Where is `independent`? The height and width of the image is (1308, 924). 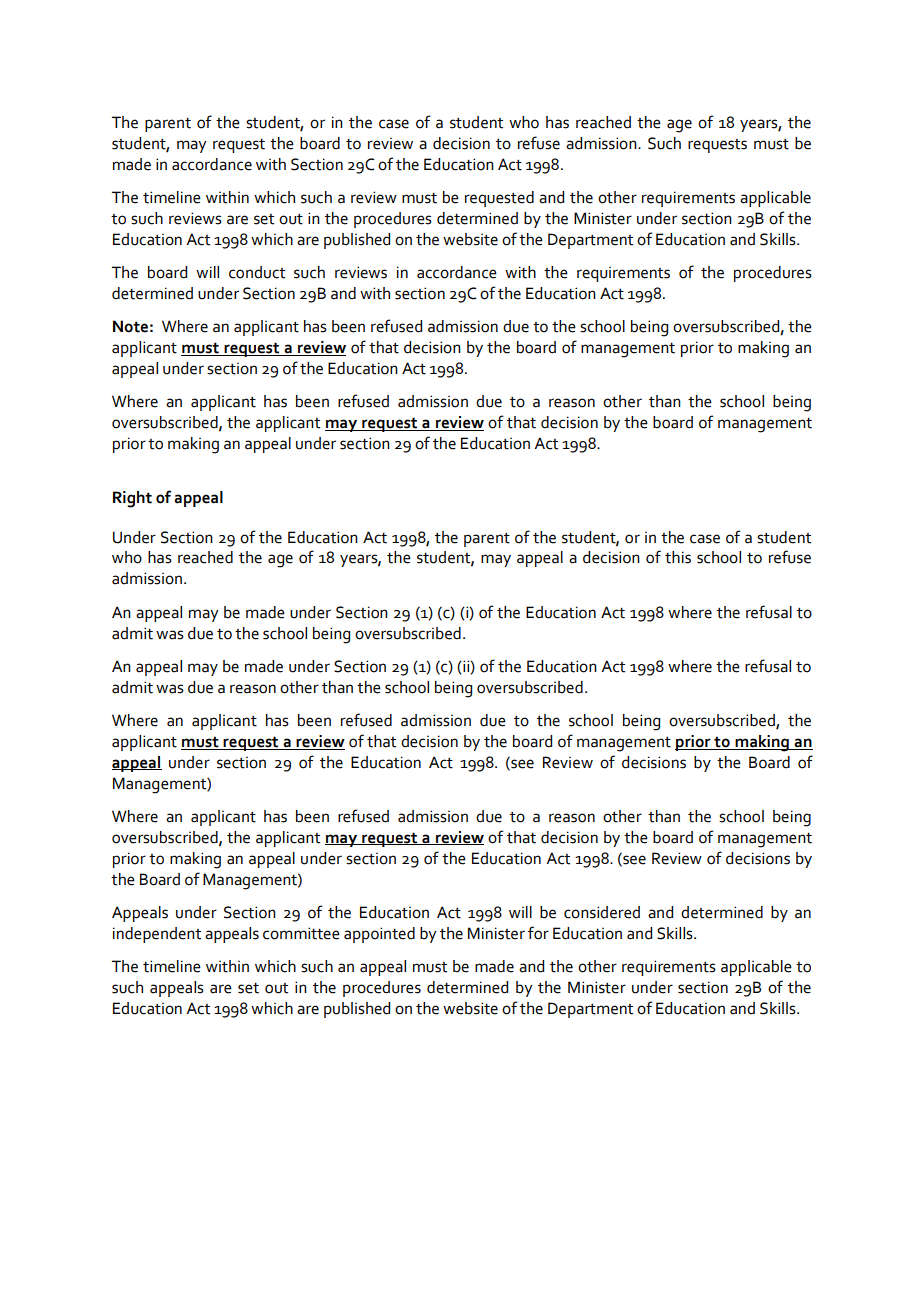 independent is located at coordinates (157, 935).
